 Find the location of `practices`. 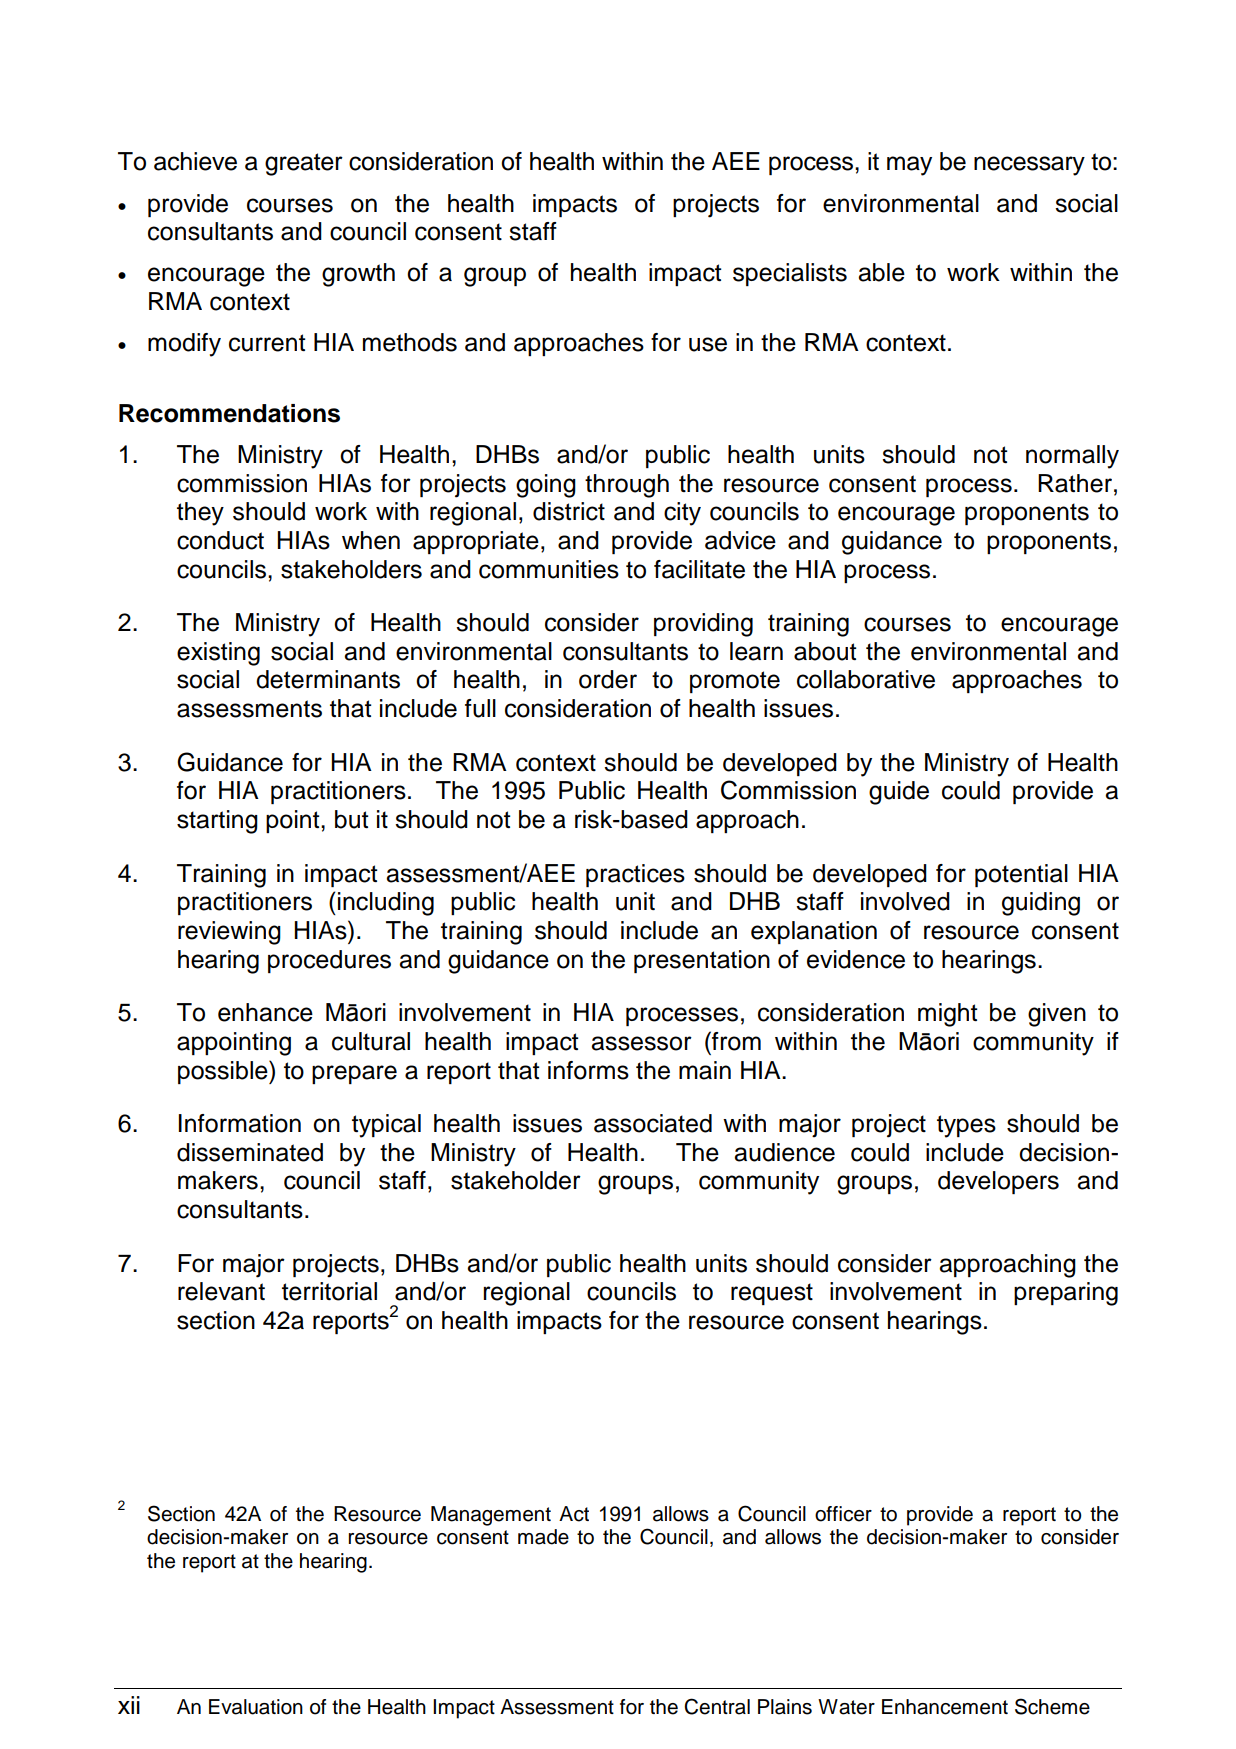

practices is located at coordinates (635, 875).
